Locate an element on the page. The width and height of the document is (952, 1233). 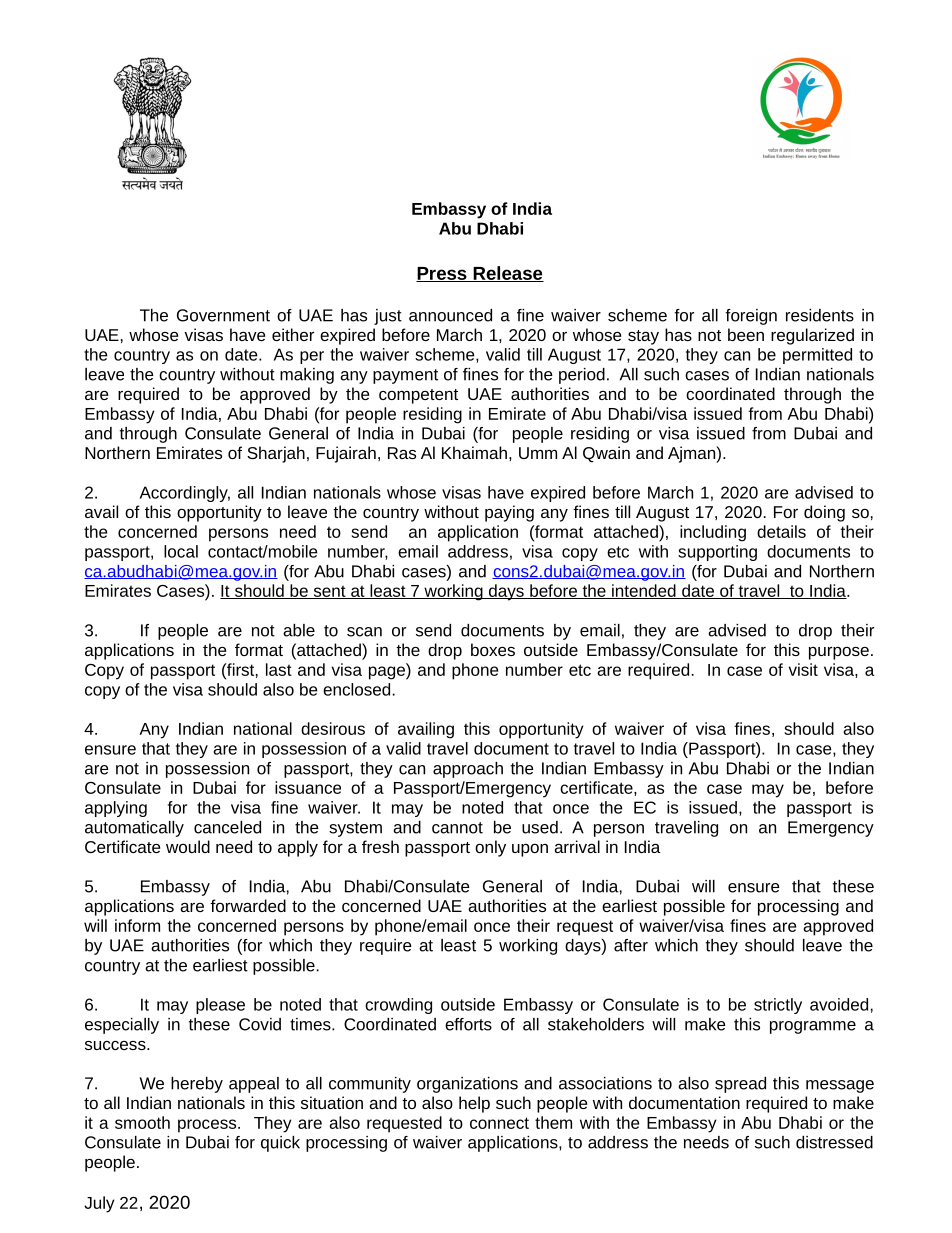
distressed is located at coordinates (834, 1142).
